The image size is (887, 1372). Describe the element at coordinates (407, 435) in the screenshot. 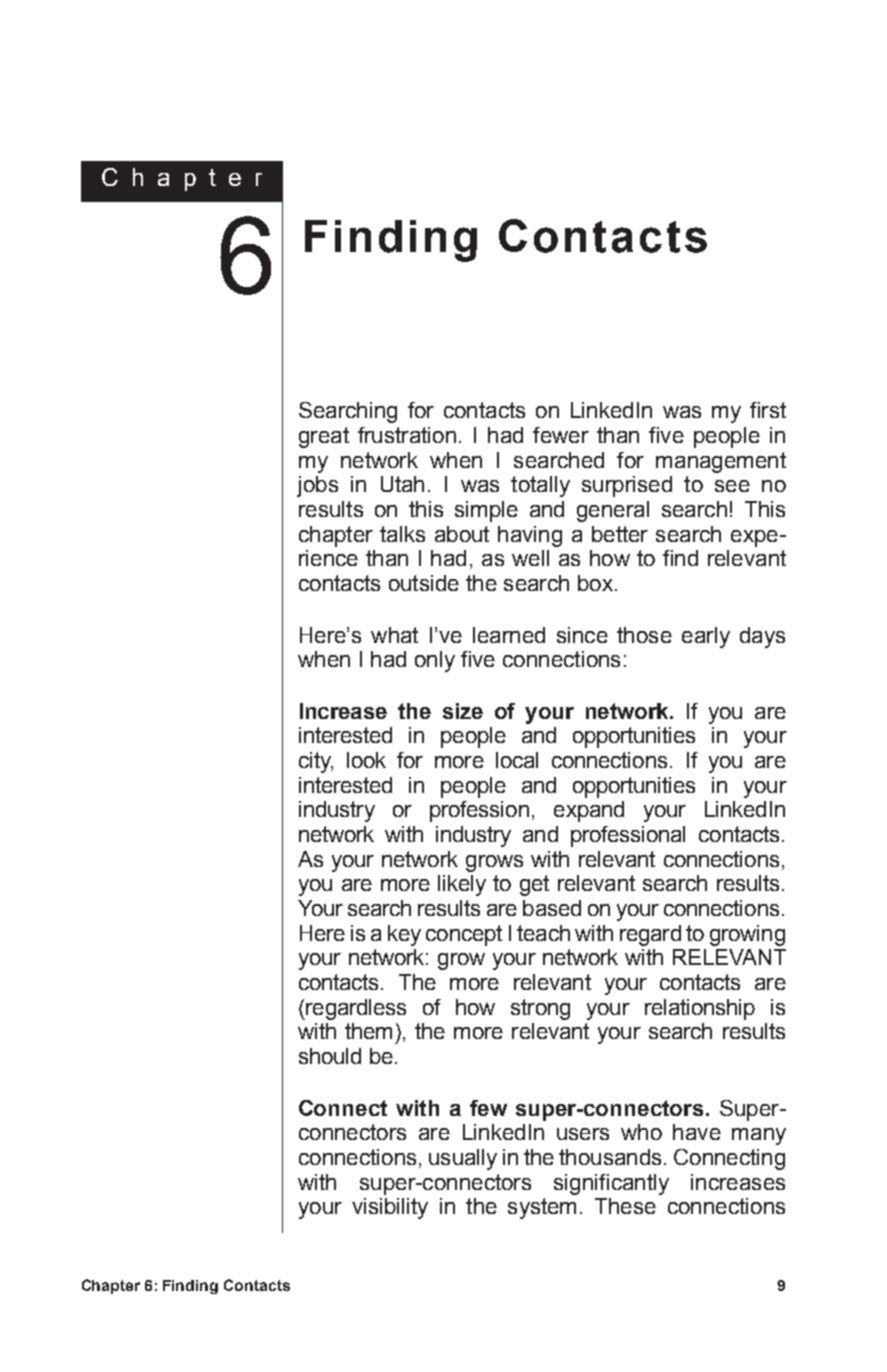

I see `frustration` at that location.
